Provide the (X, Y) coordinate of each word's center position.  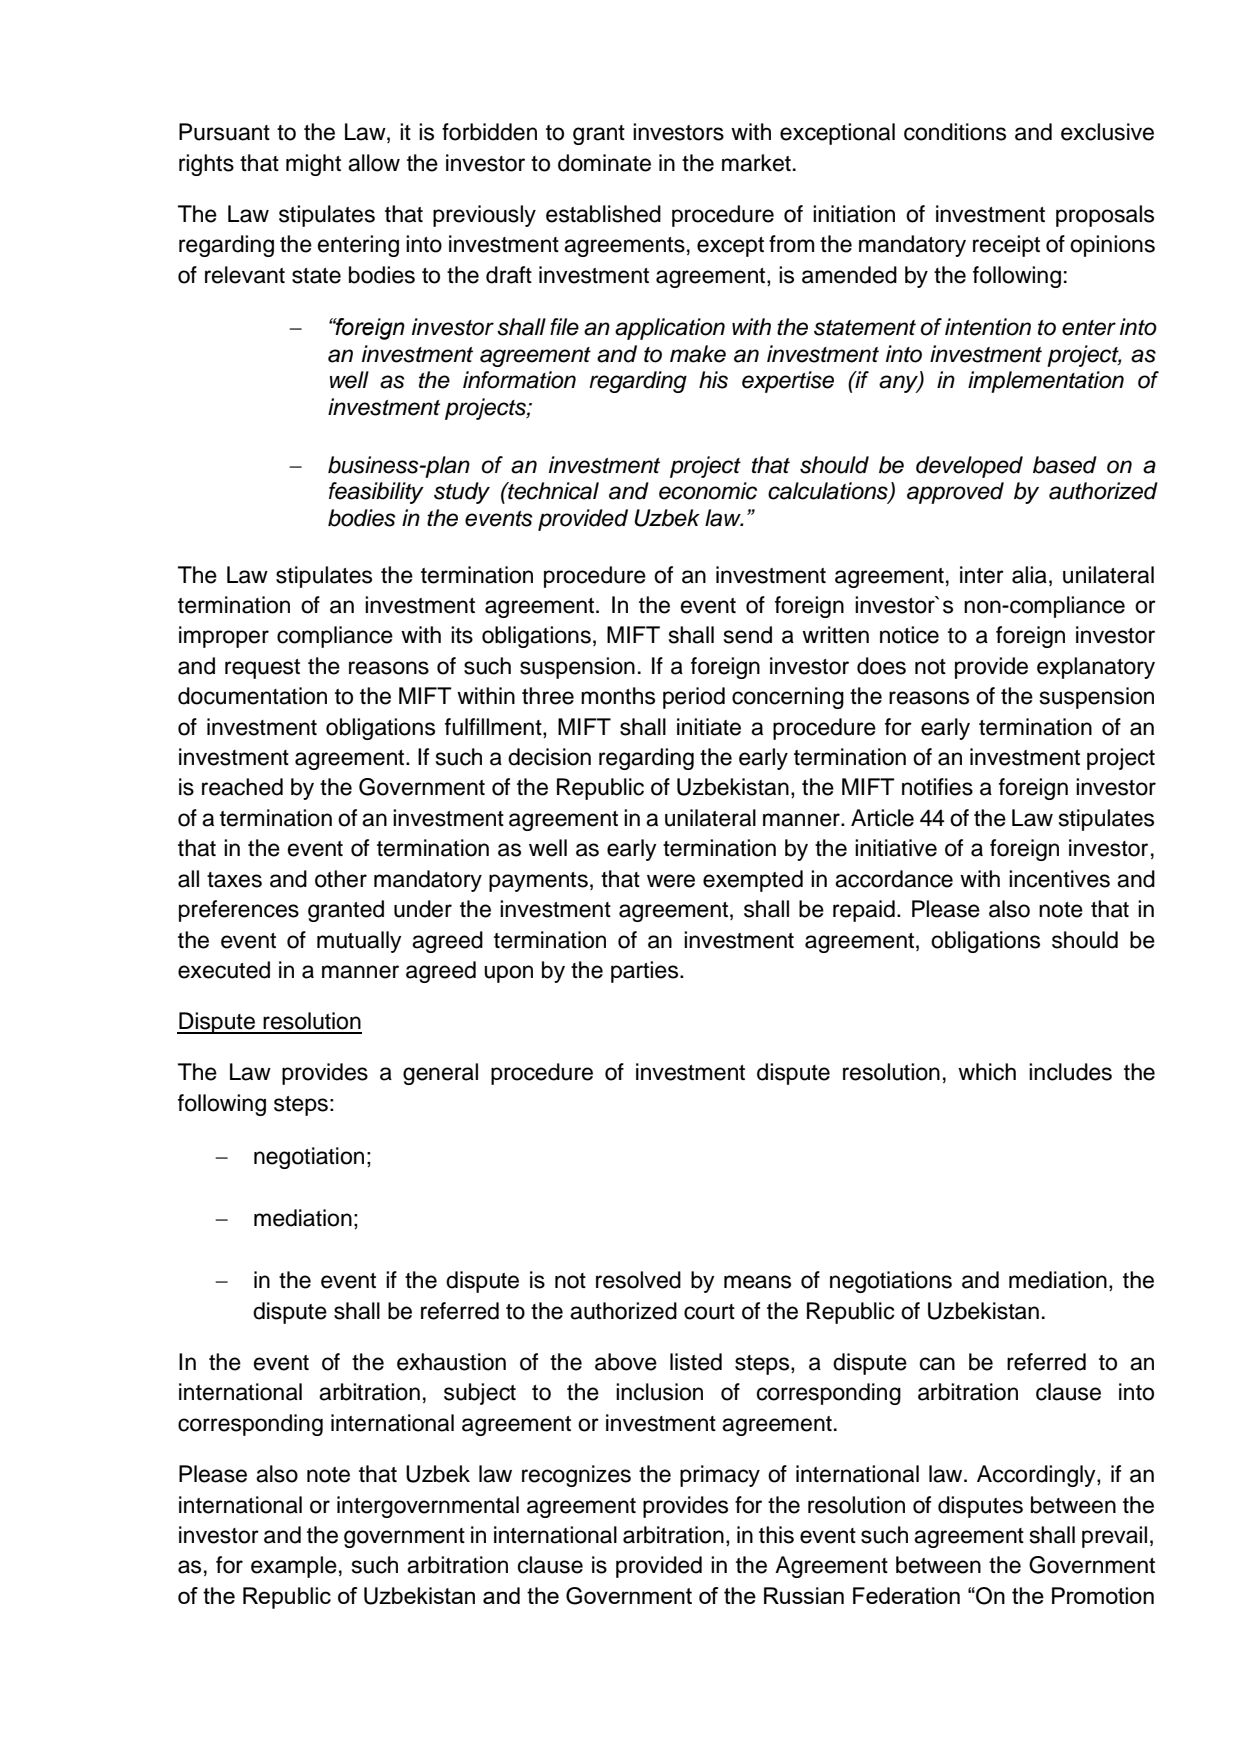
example (294, 1567)
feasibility (376, 493)
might (313, 165)
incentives (1059, 879)
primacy (720, 1476)
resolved (638, 1280)
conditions (955, 132)
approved (955, 493)
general (440, 1074)
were (671, 881)
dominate (604, 163)
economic (708, 491)
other (341, 879)
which (987, 1072)
